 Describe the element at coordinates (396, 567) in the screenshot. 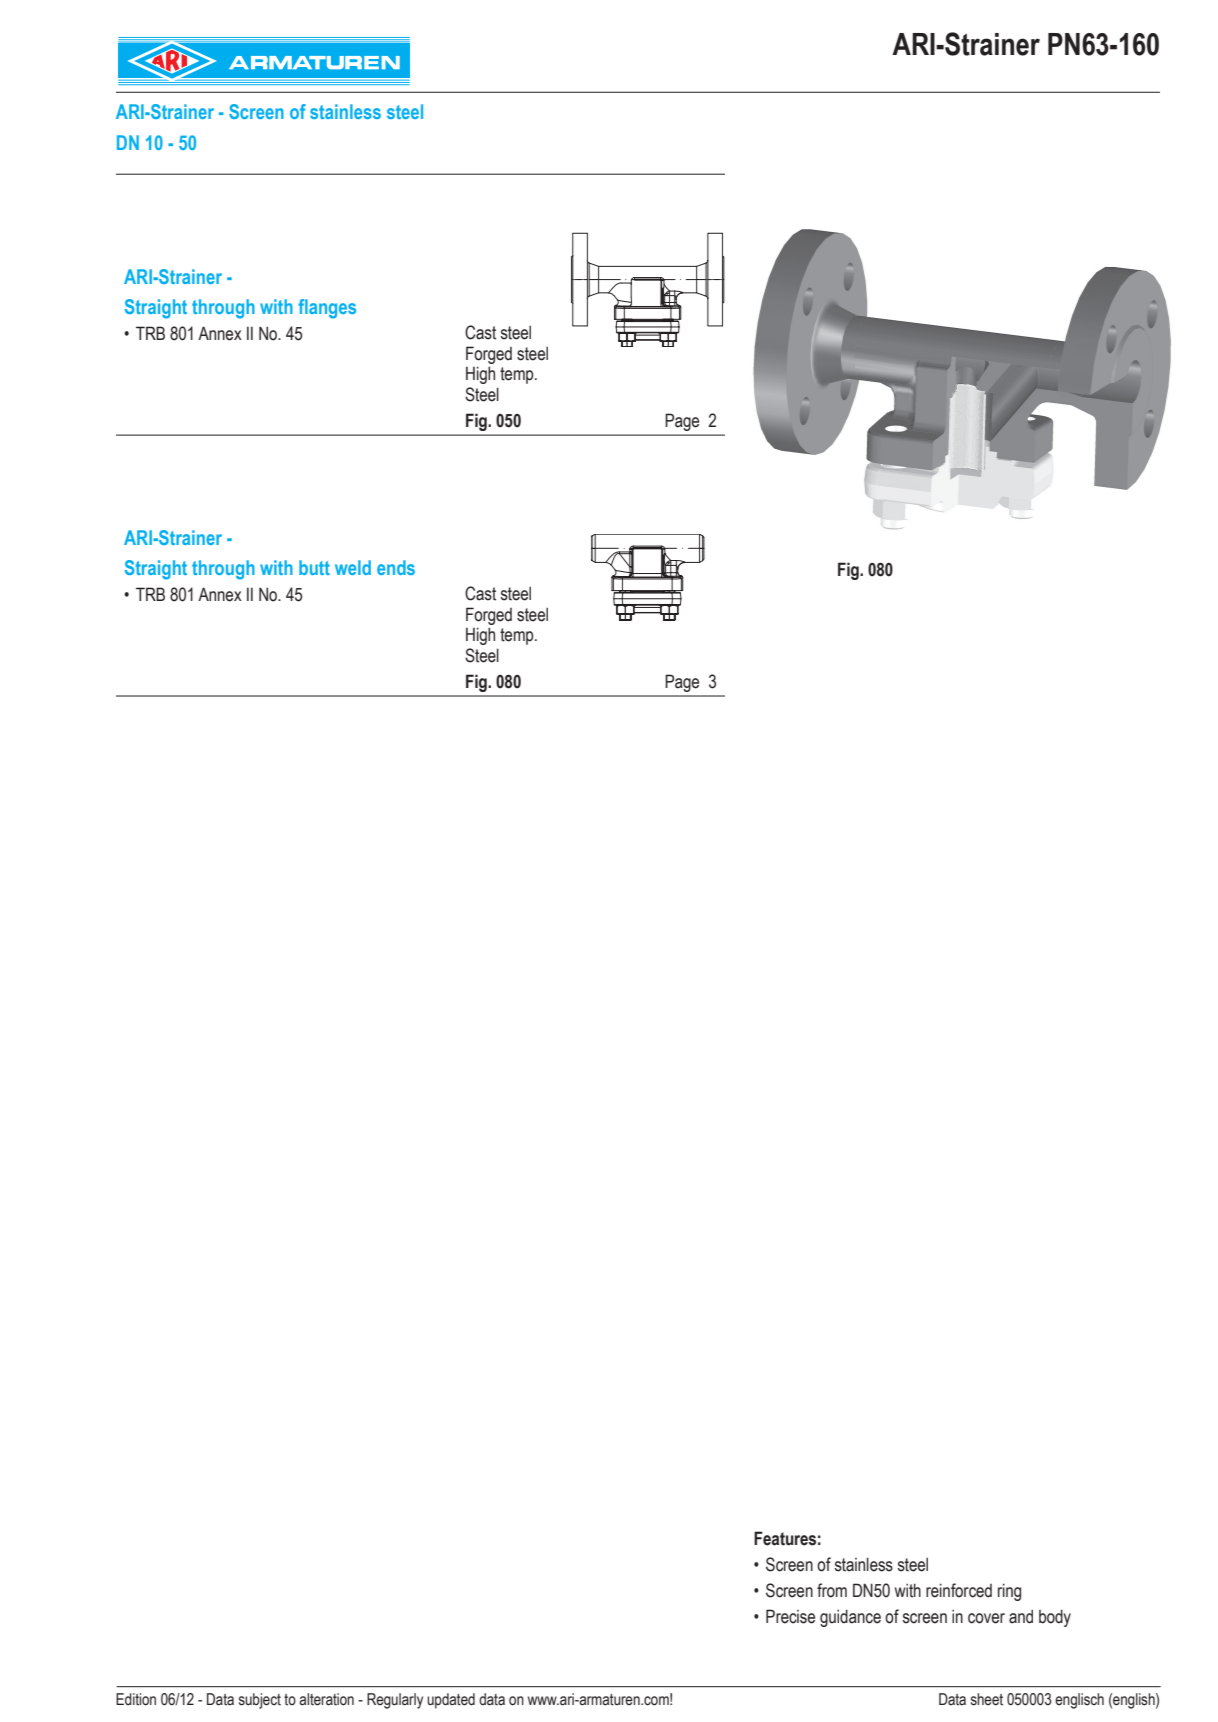

I see `ends` at that location.
